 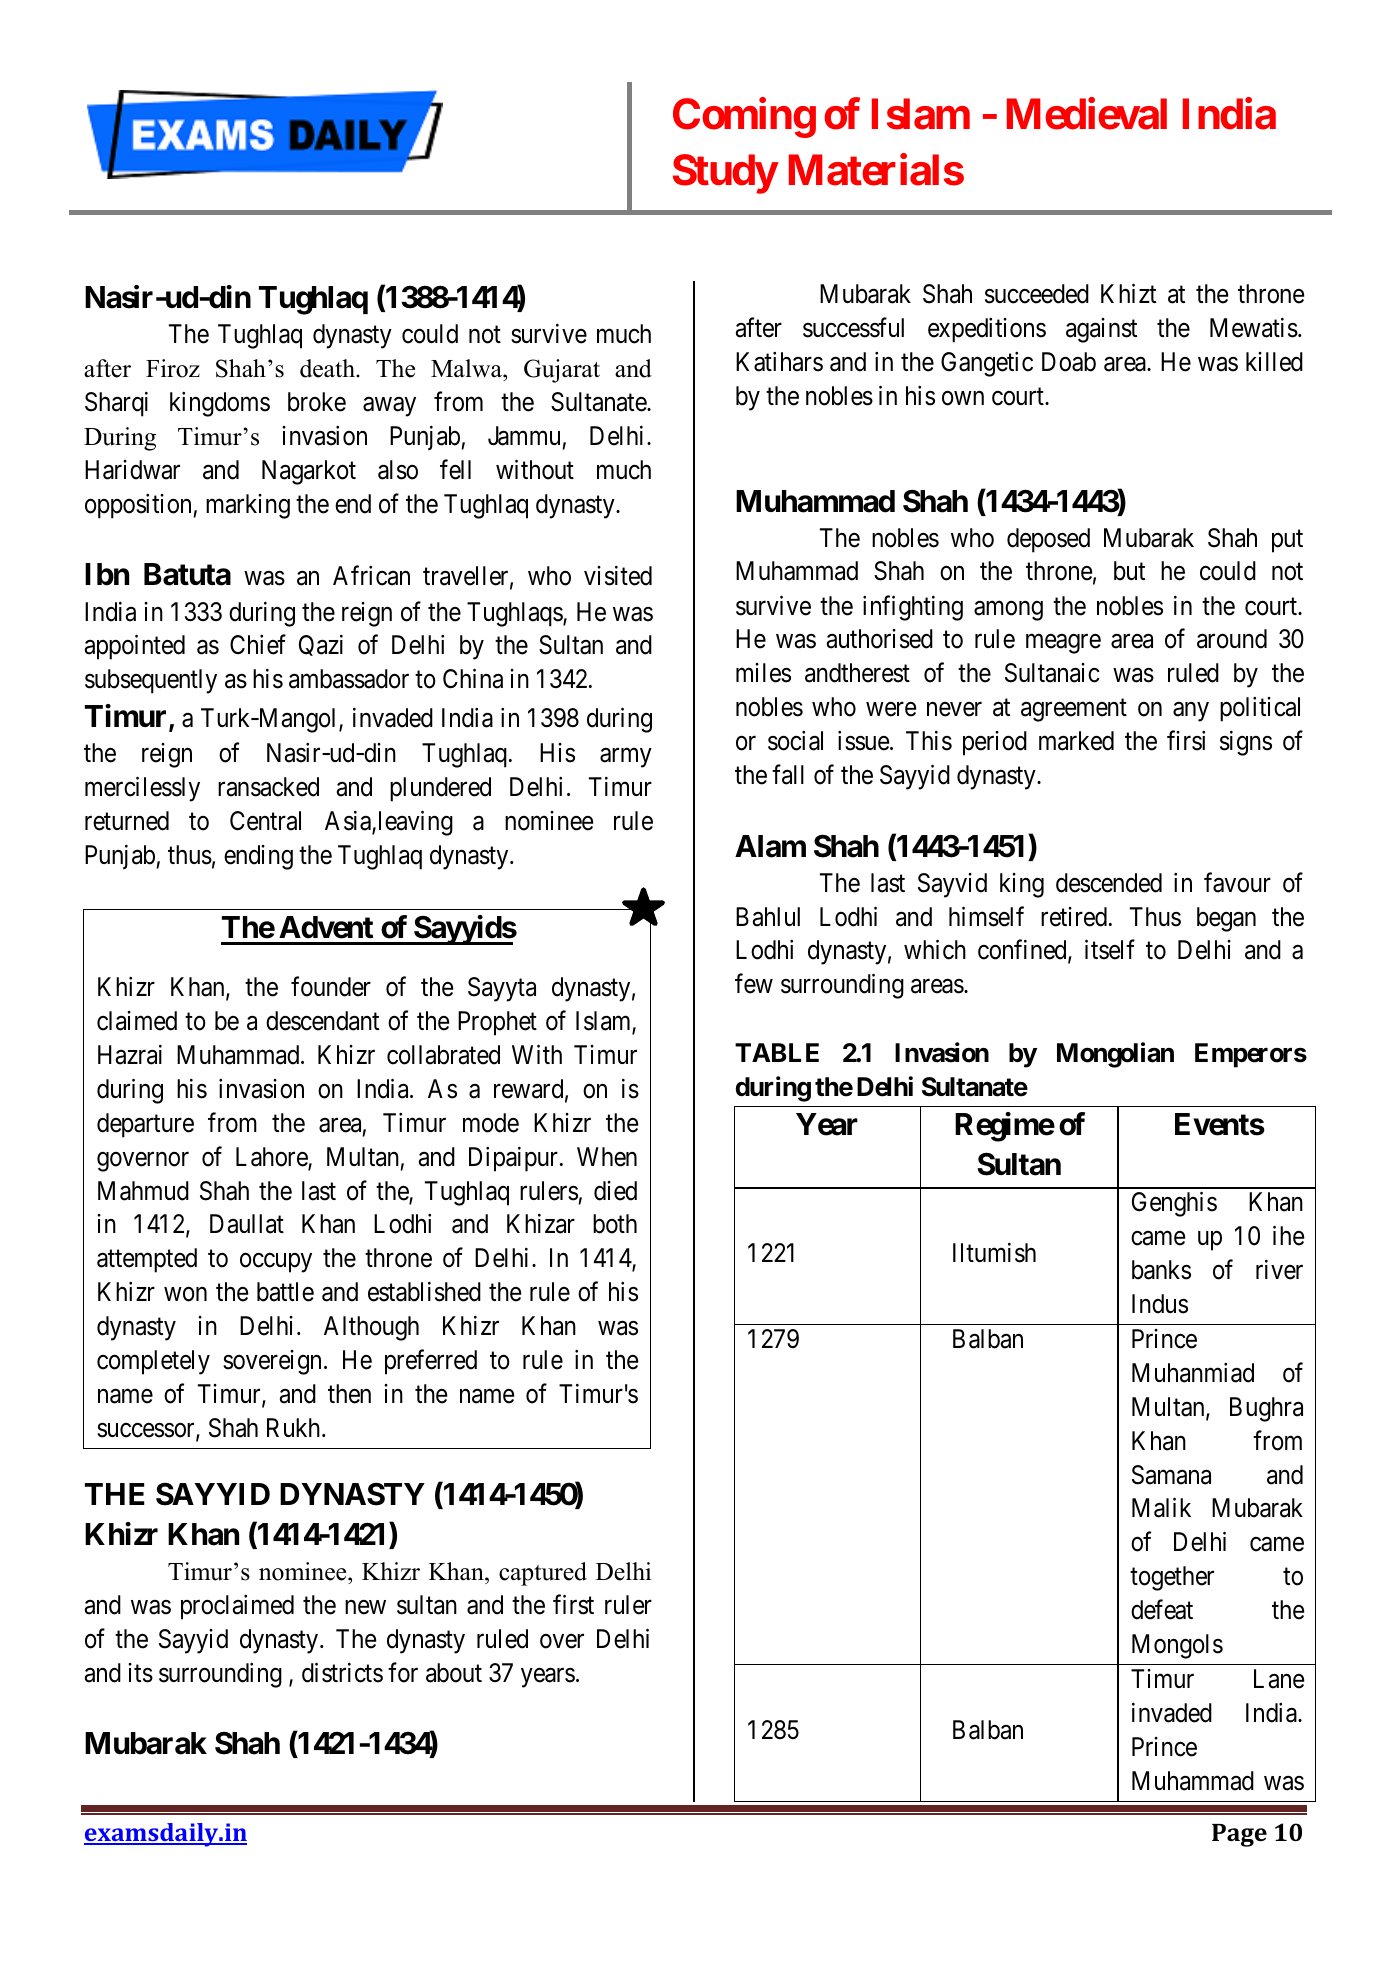 I want to click on Chief, so click(x=258, y=645).
